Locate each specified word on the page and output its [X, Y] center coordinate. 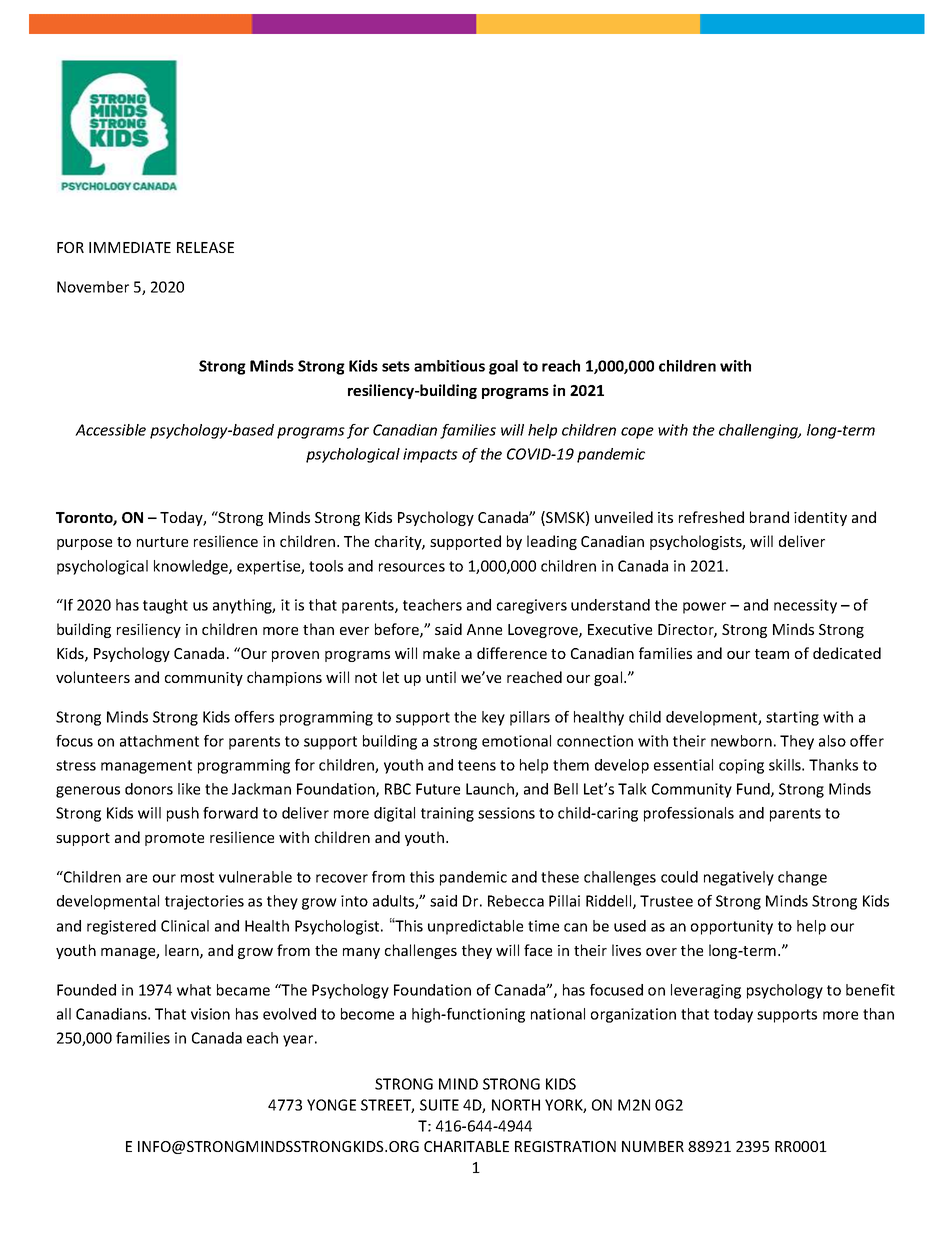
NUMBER [653, 1146]
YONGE [331, 1105]
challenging [760, 431]
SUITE [439, 1105]
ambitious [449, 366]
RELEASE [205, 247]
